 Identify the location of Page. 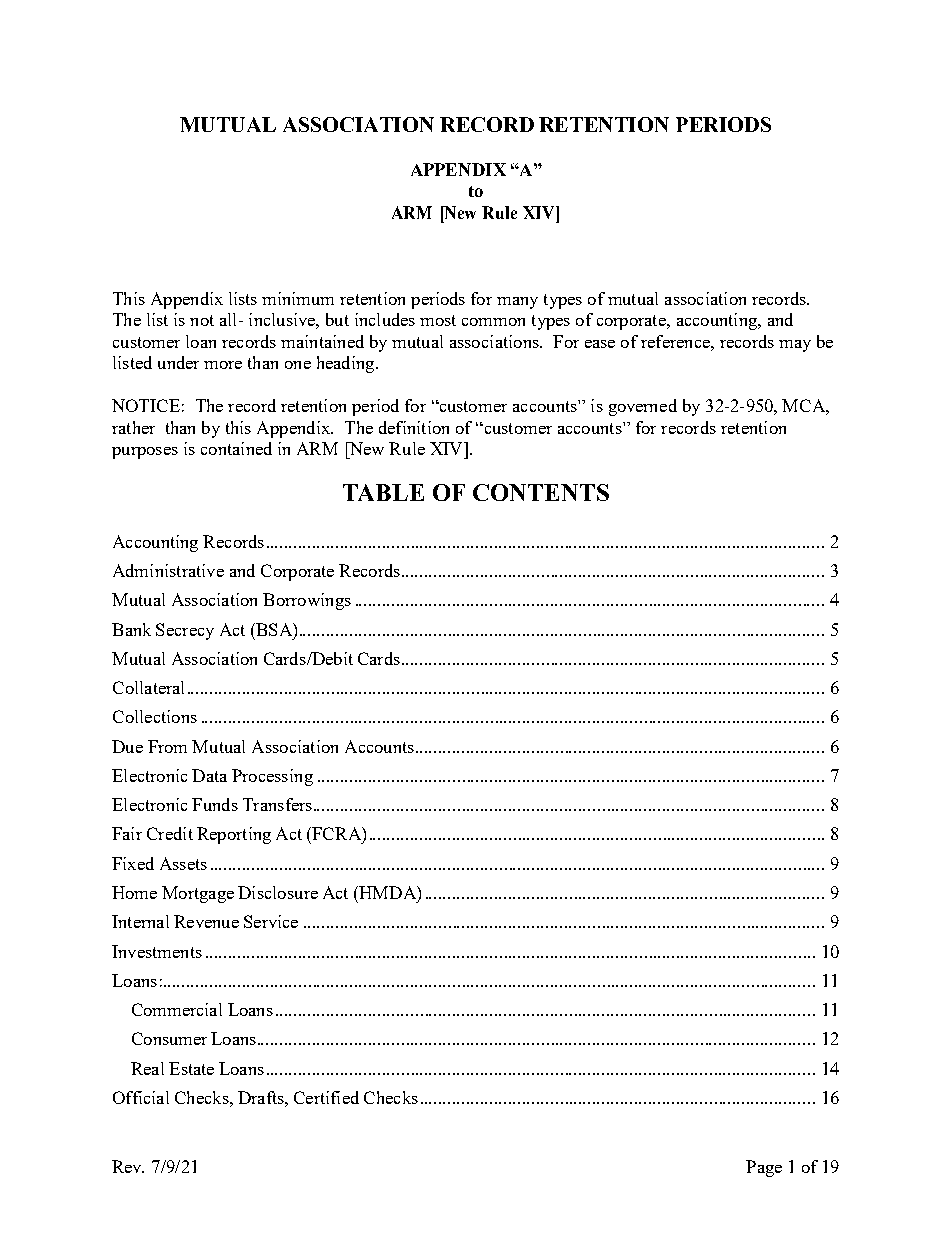
(764, 1168).
